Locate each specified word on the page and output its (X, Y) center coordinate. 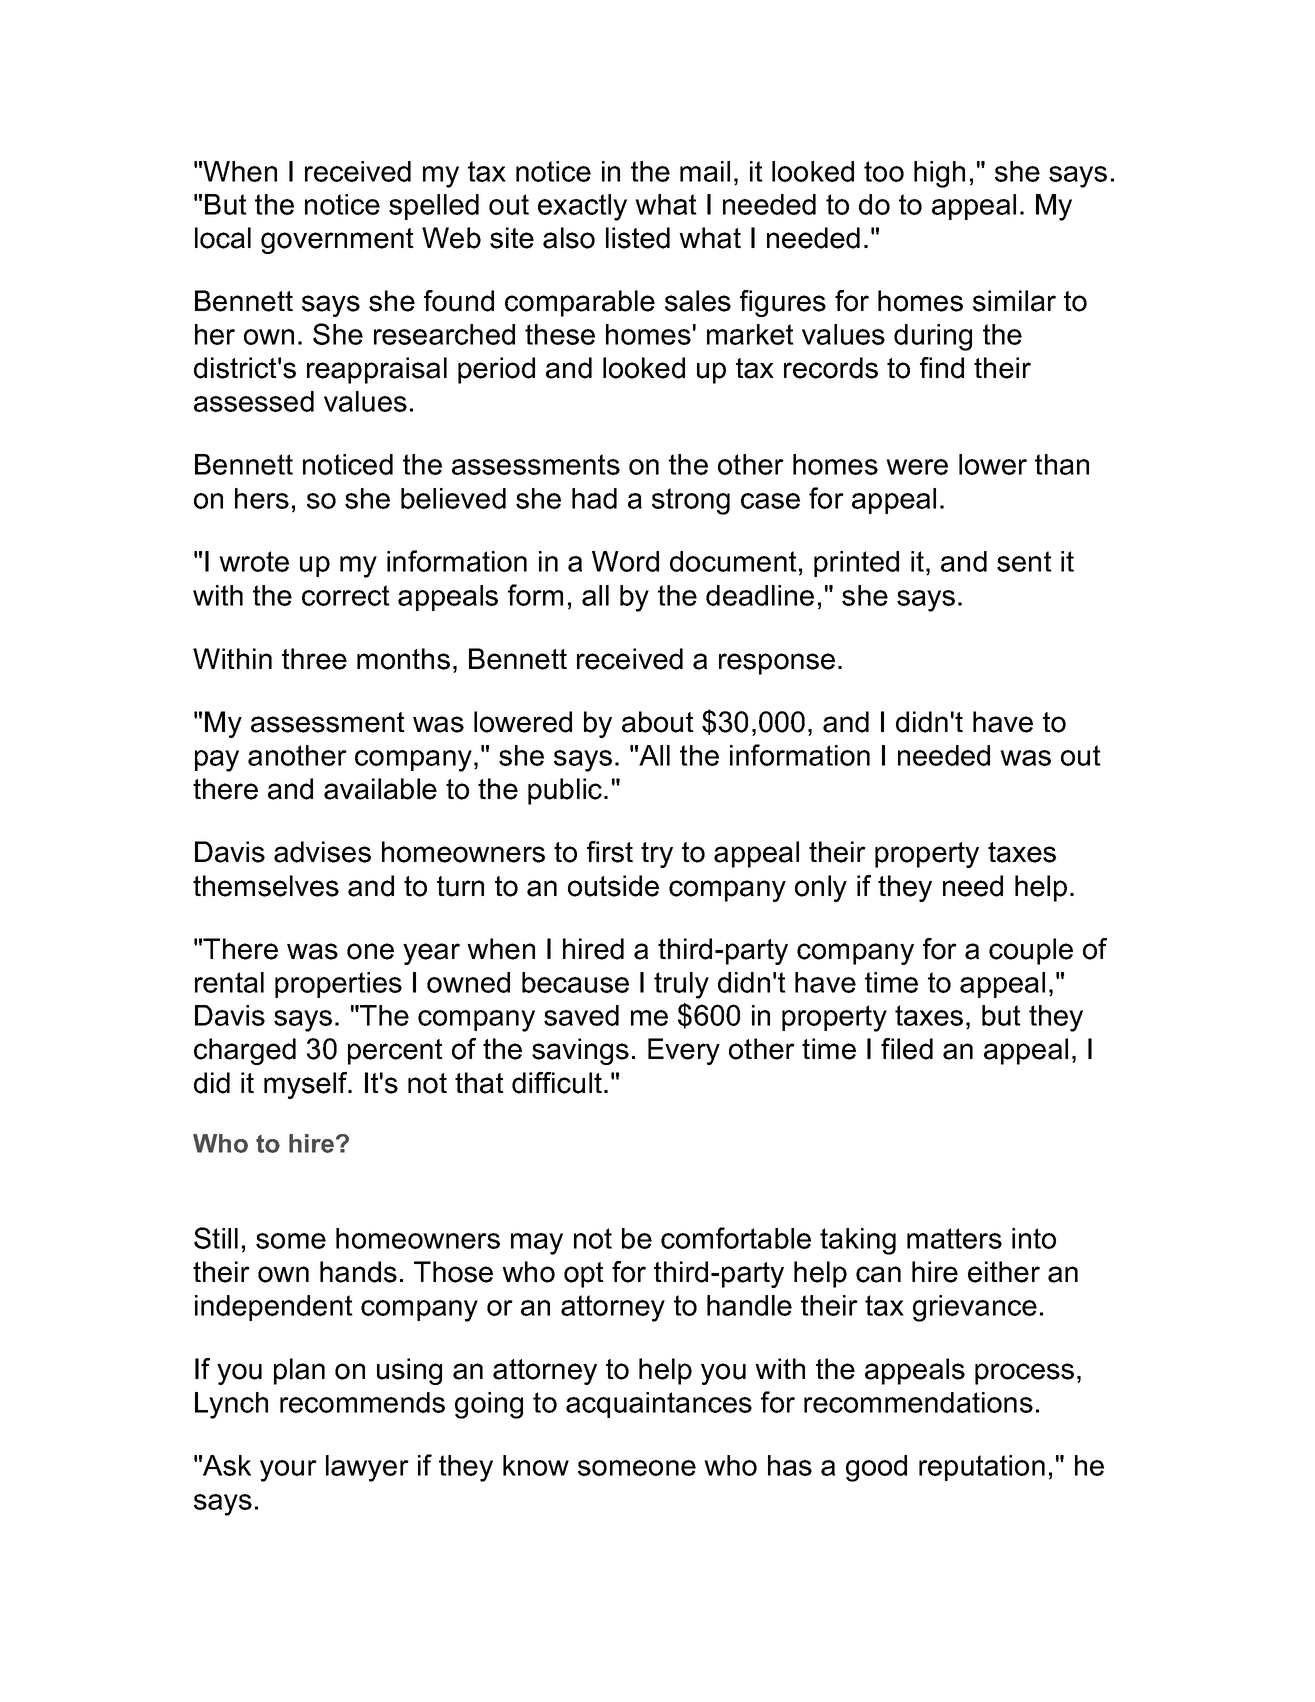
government (337, 241)
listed (638, 238)
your (288, 1471)
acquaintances (659, 1405)
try (657, 855)
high (939, 174)
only (821, 888)
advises (322, 852)
